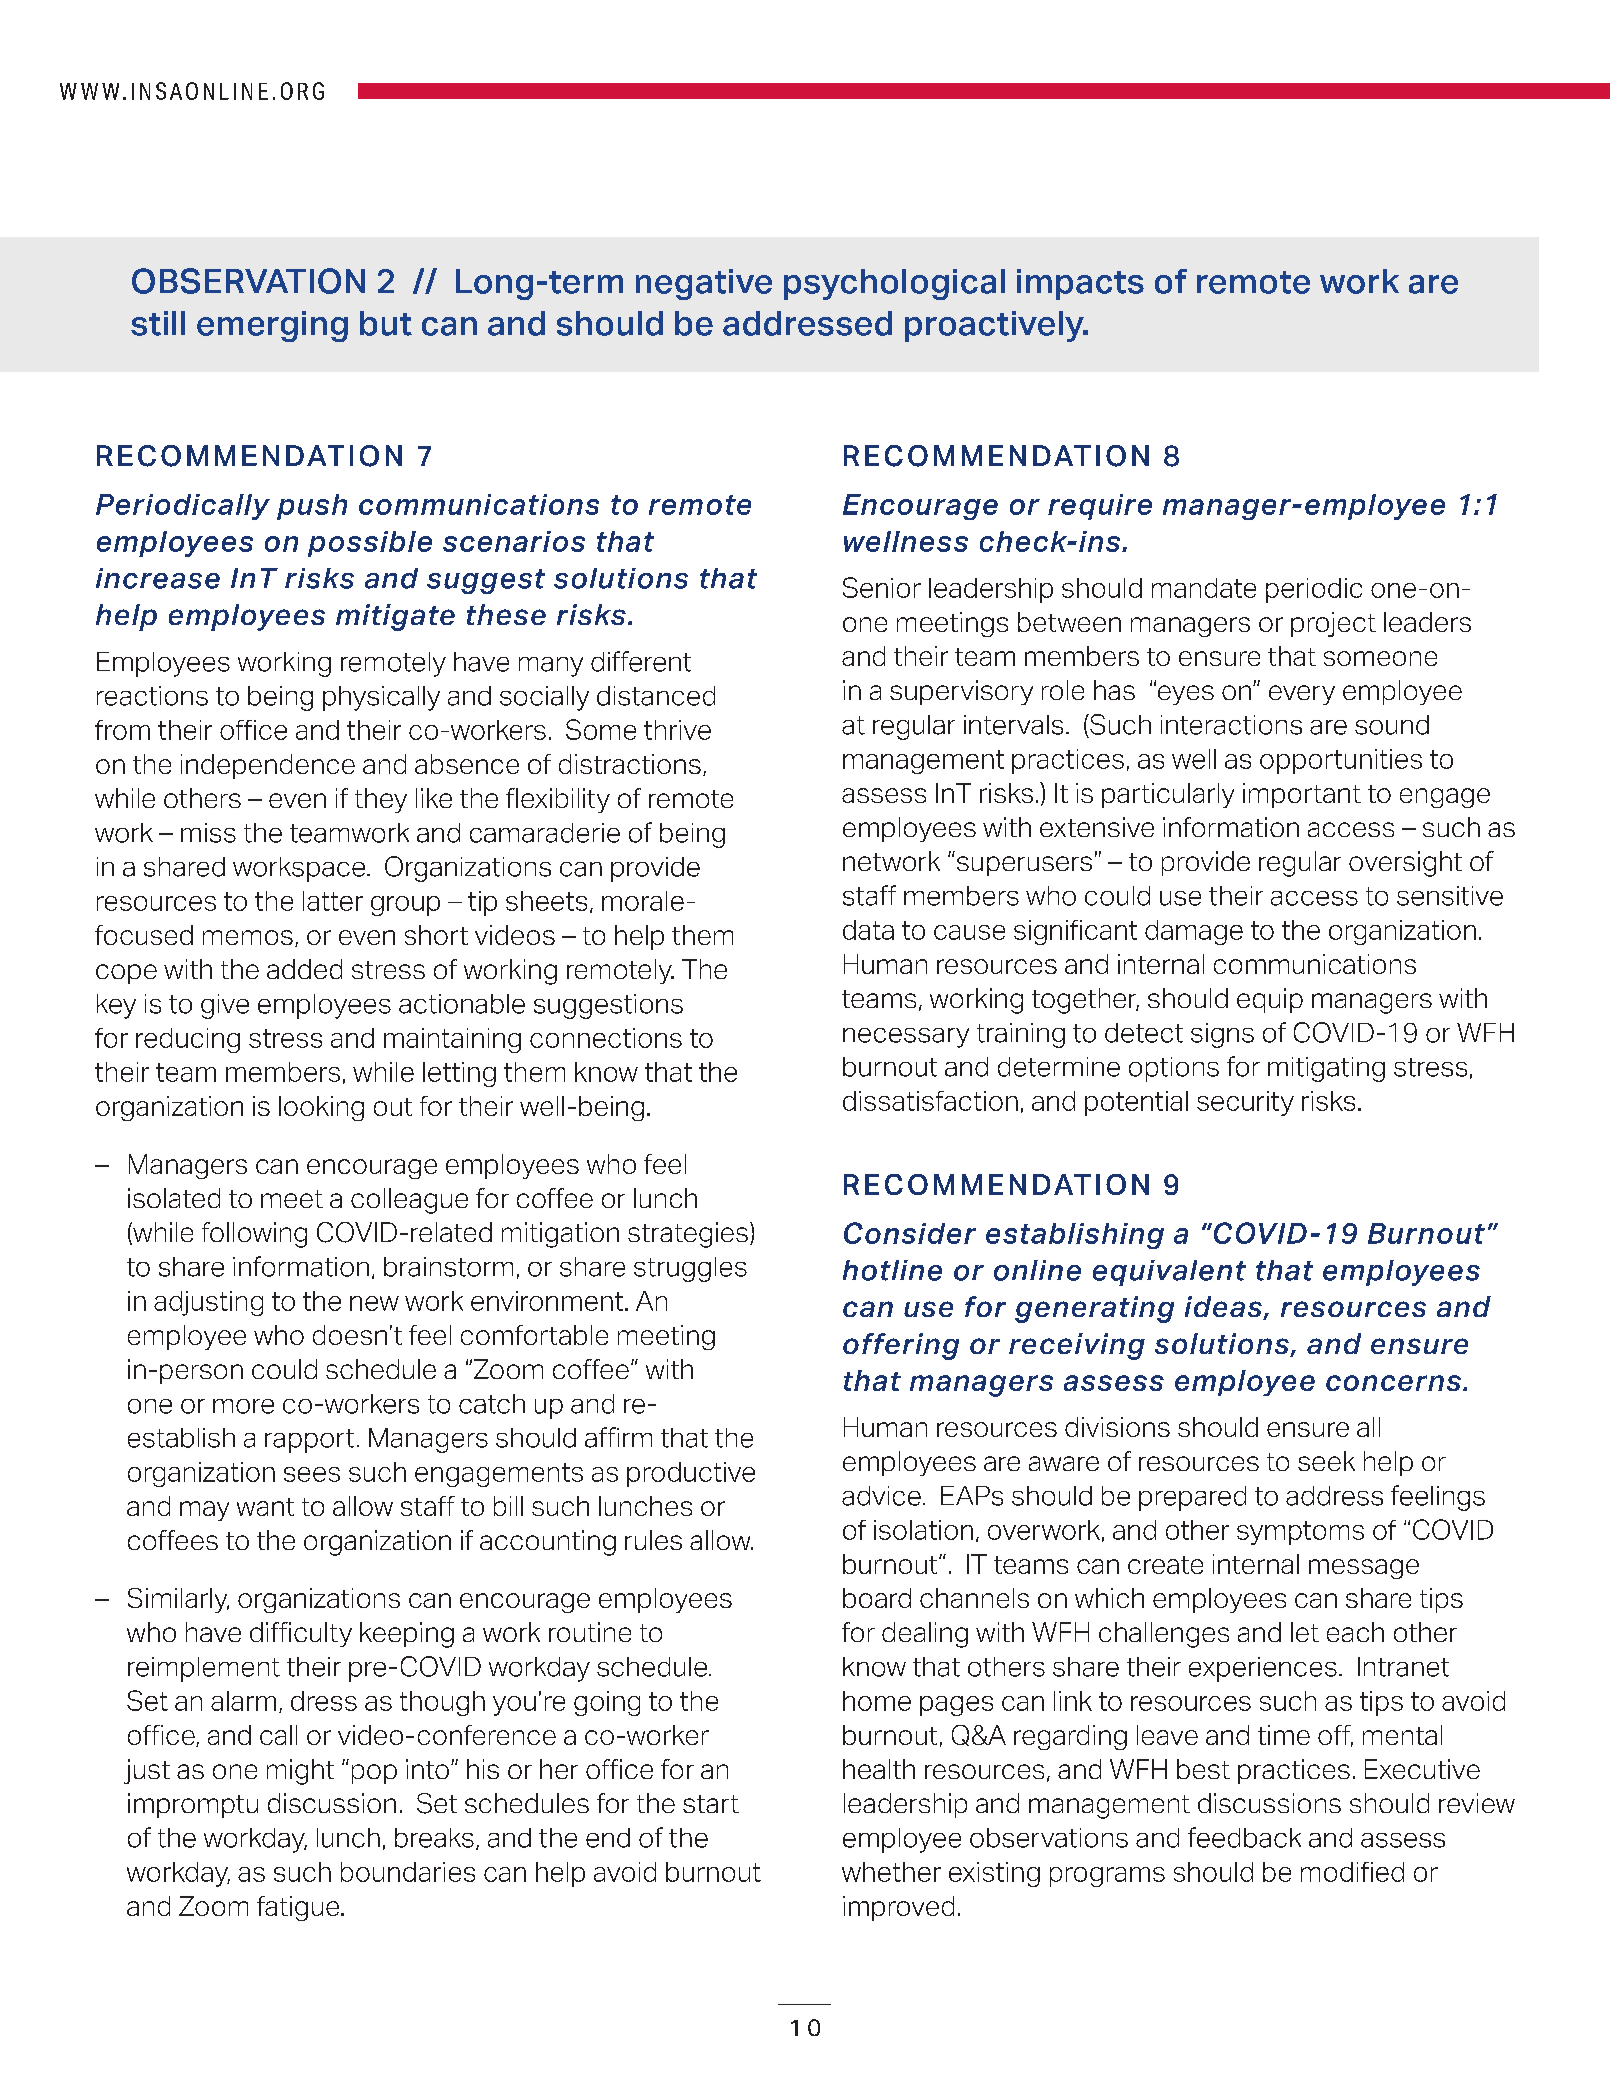 The width and height of the page is (1610, 2084). I want to click on modified, so click(1352, 1872).
